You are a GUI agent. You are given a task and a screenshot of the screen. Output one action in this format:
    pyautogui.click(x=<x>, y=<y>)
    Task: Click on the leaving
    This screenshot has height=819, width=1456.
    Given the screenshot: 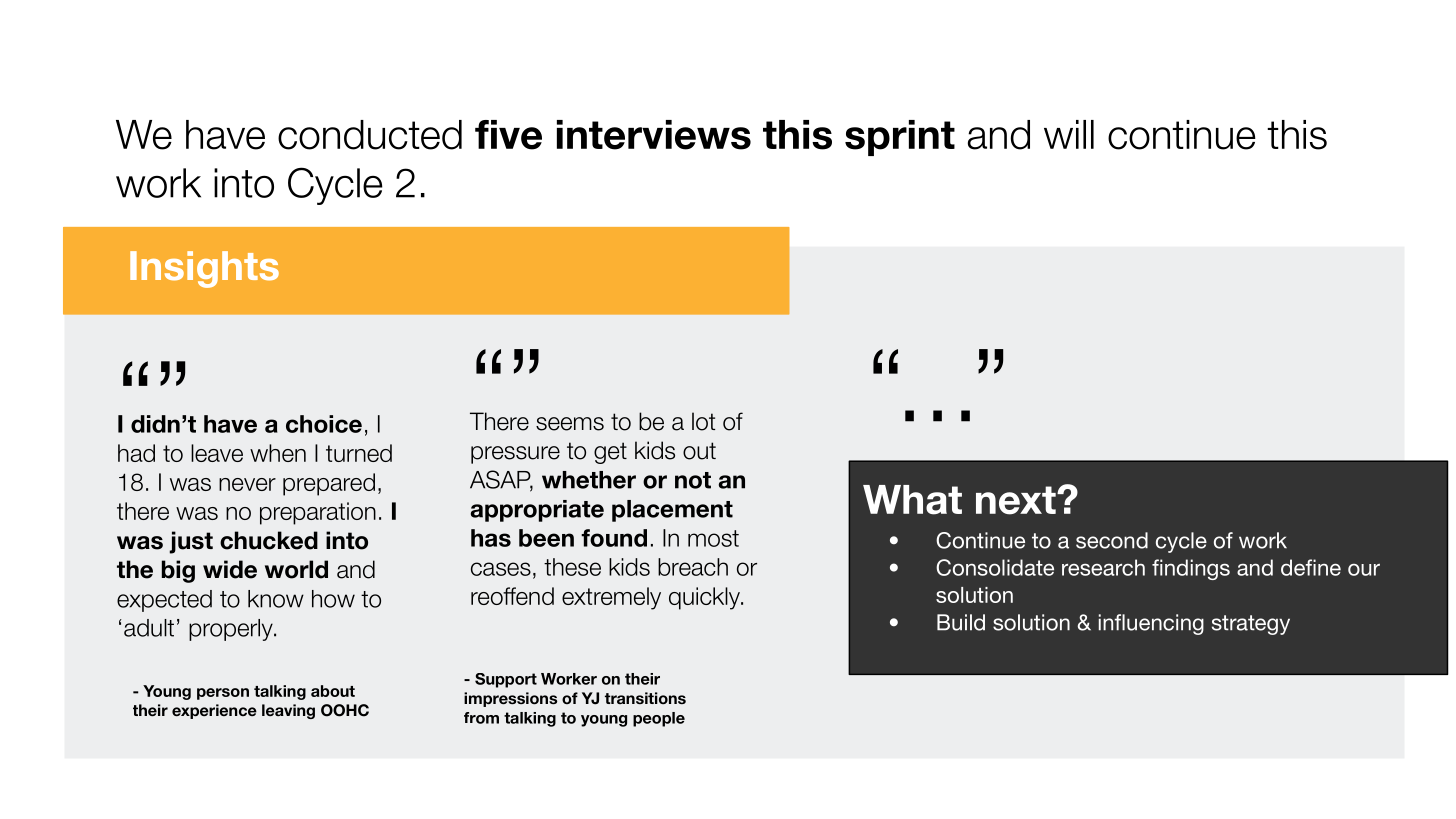 What is the action you would take?
    pyautogui.click(x=288, y=711)
